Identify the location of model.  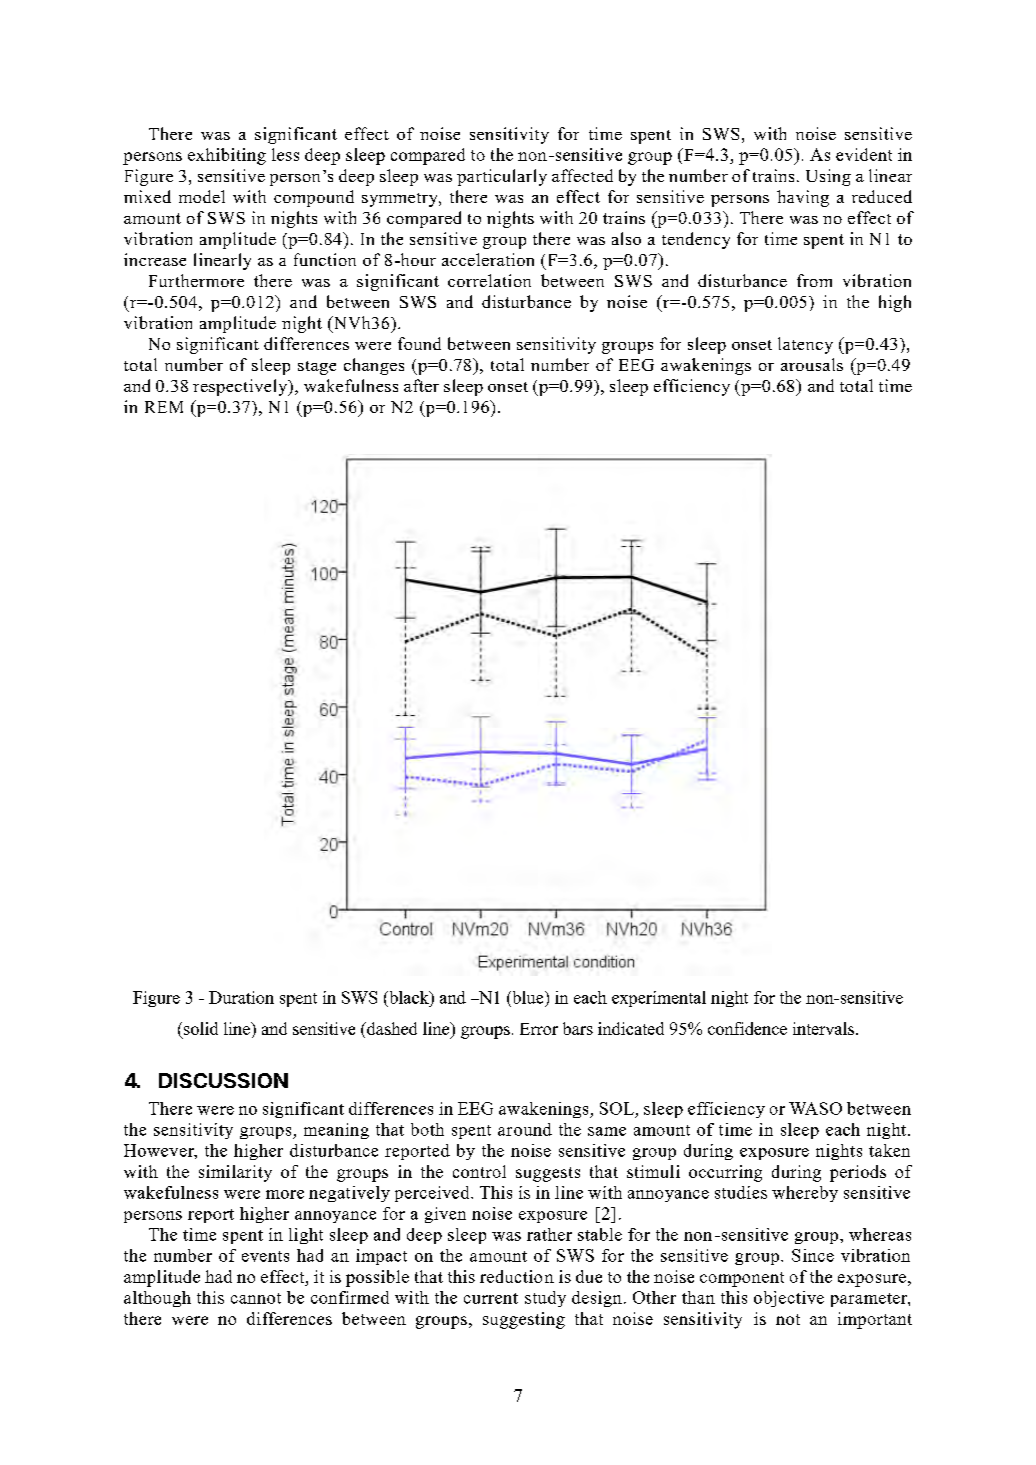
(202, 196).
